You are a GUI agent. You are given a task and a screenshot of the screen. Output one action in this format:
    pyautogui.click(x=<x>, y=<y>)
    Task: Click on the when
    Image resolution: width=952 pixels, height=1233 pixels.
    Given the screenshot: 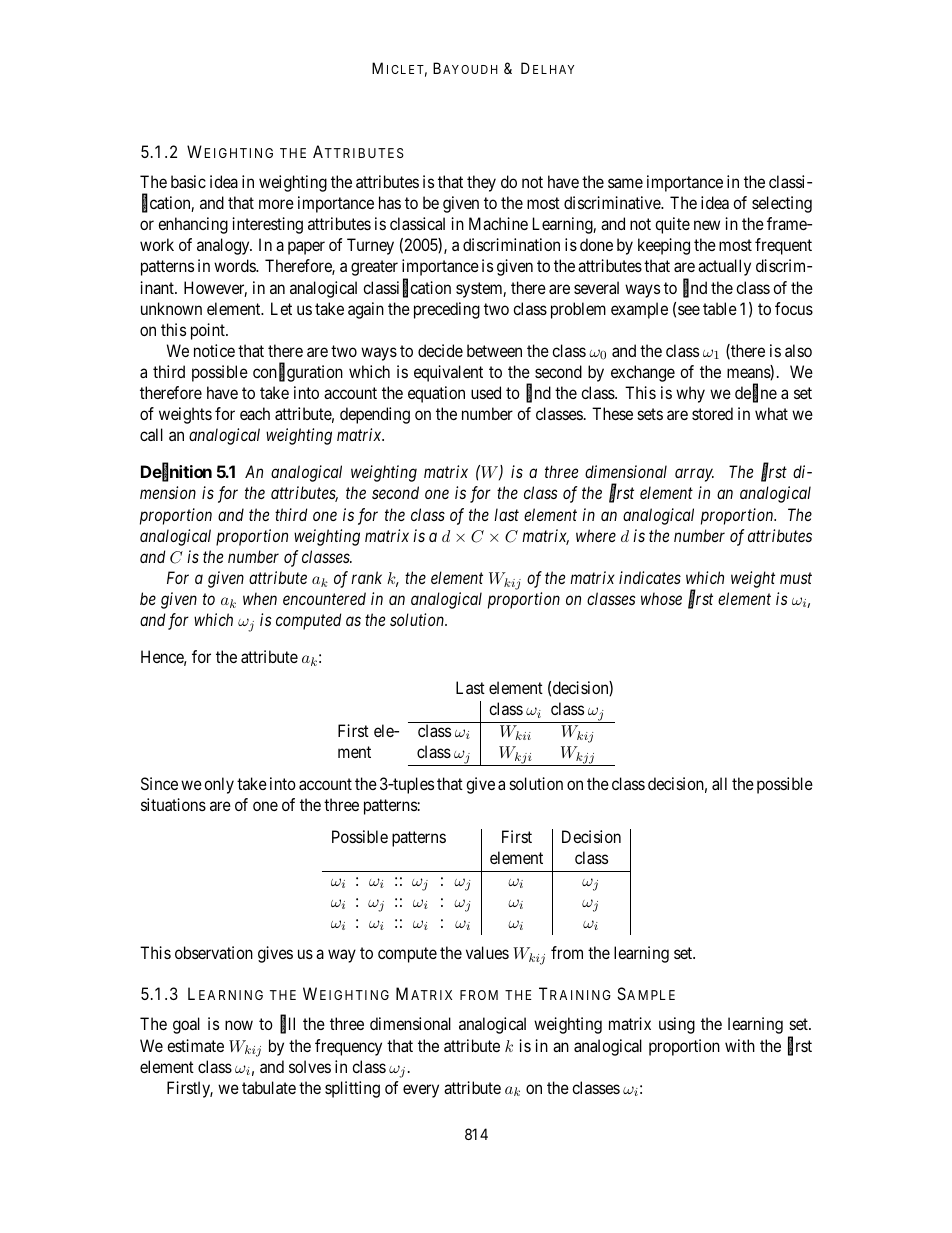 What is the action you would take?
    pyautogui.click(x=260, y=598)
